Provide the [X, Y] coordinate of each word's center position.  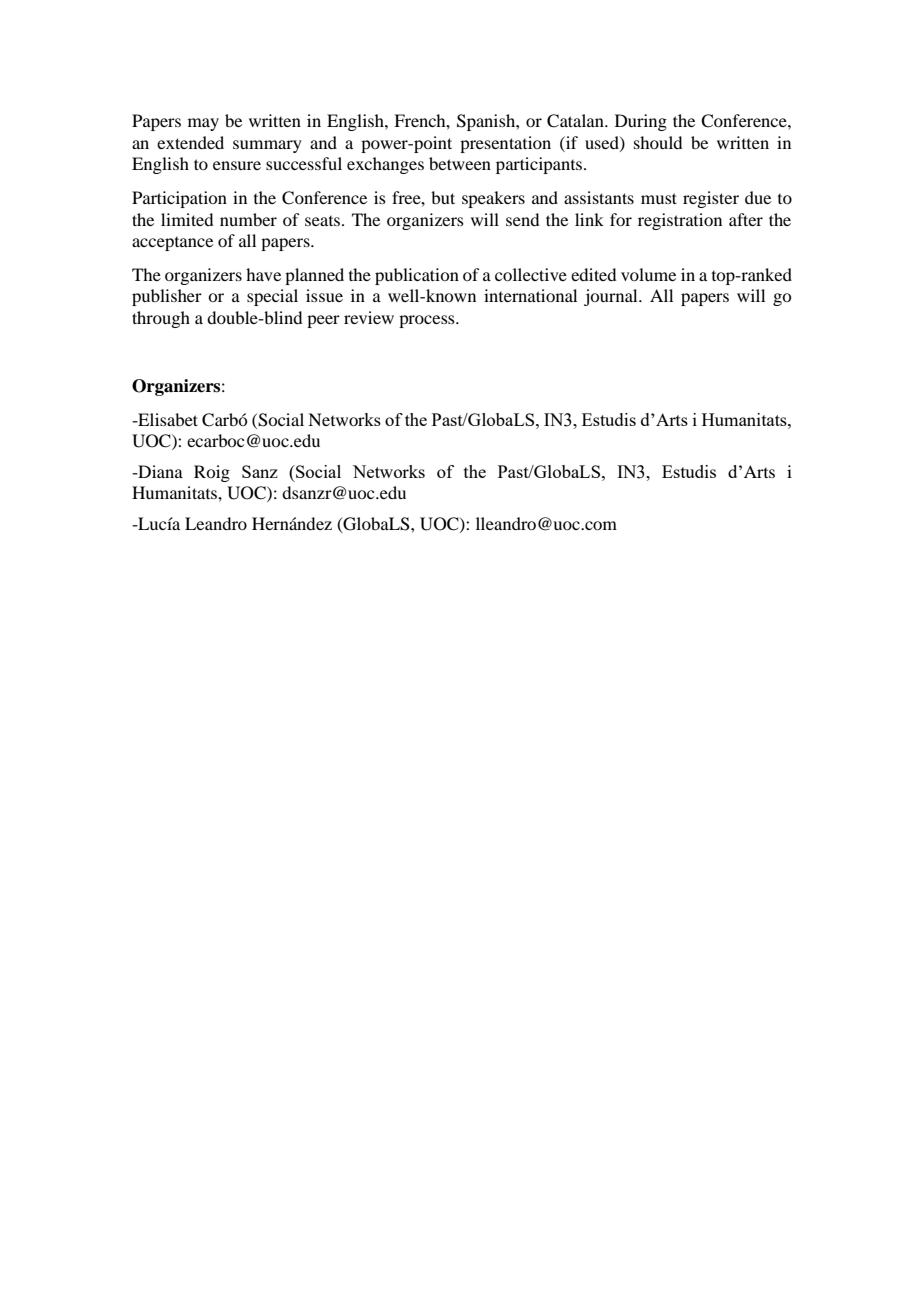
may [203, 124]
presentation [505, 144]
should [658, 142]
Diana [159, 471]
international [530, 295]
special [272, 297]
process [428, 321]
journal [612, 297]
